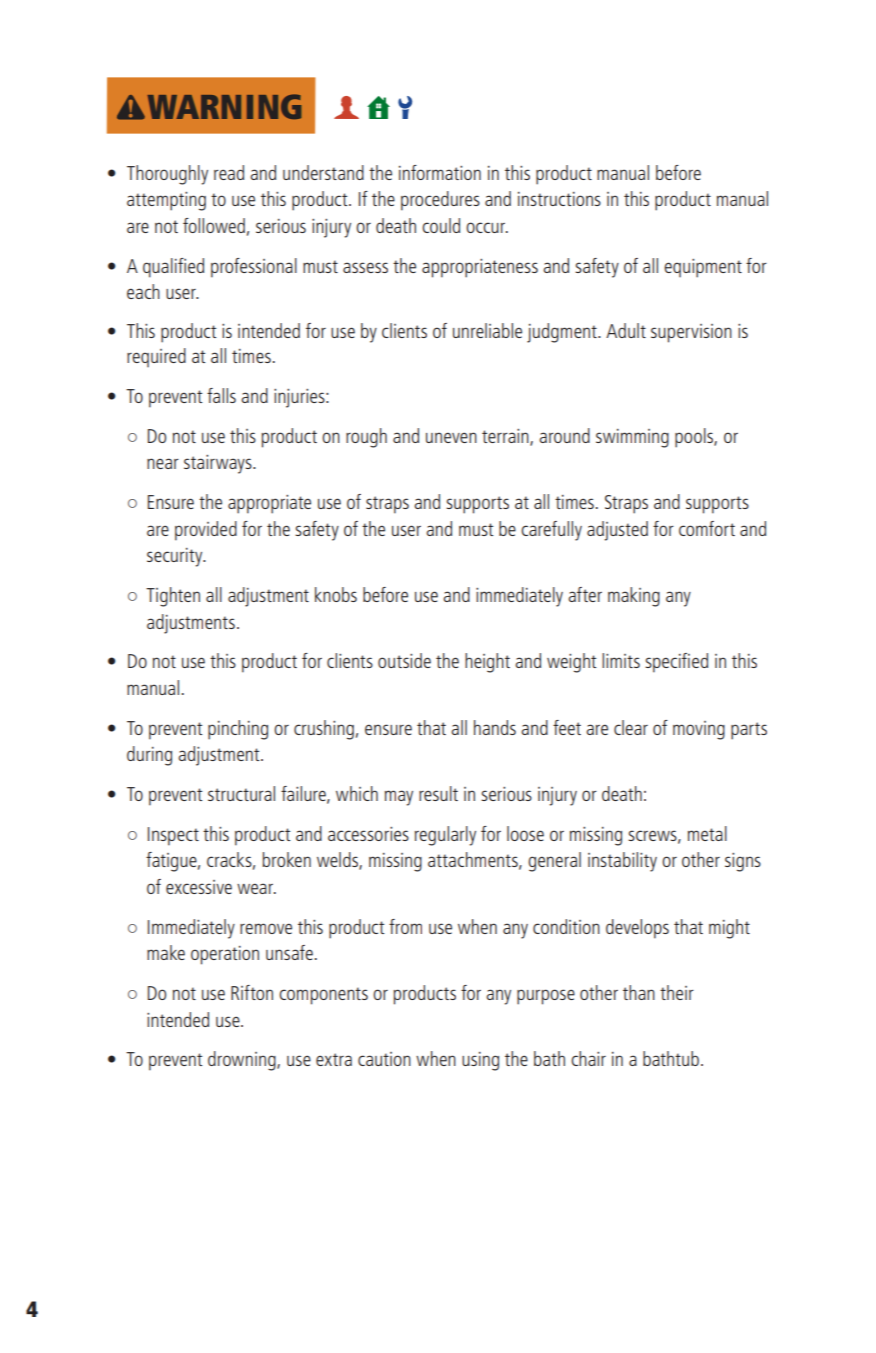 The height and width of the screenshot is (1353, 876). Describe the element at coordinates (173, 597) in the screenshot. I see `Tighten` at that location.
